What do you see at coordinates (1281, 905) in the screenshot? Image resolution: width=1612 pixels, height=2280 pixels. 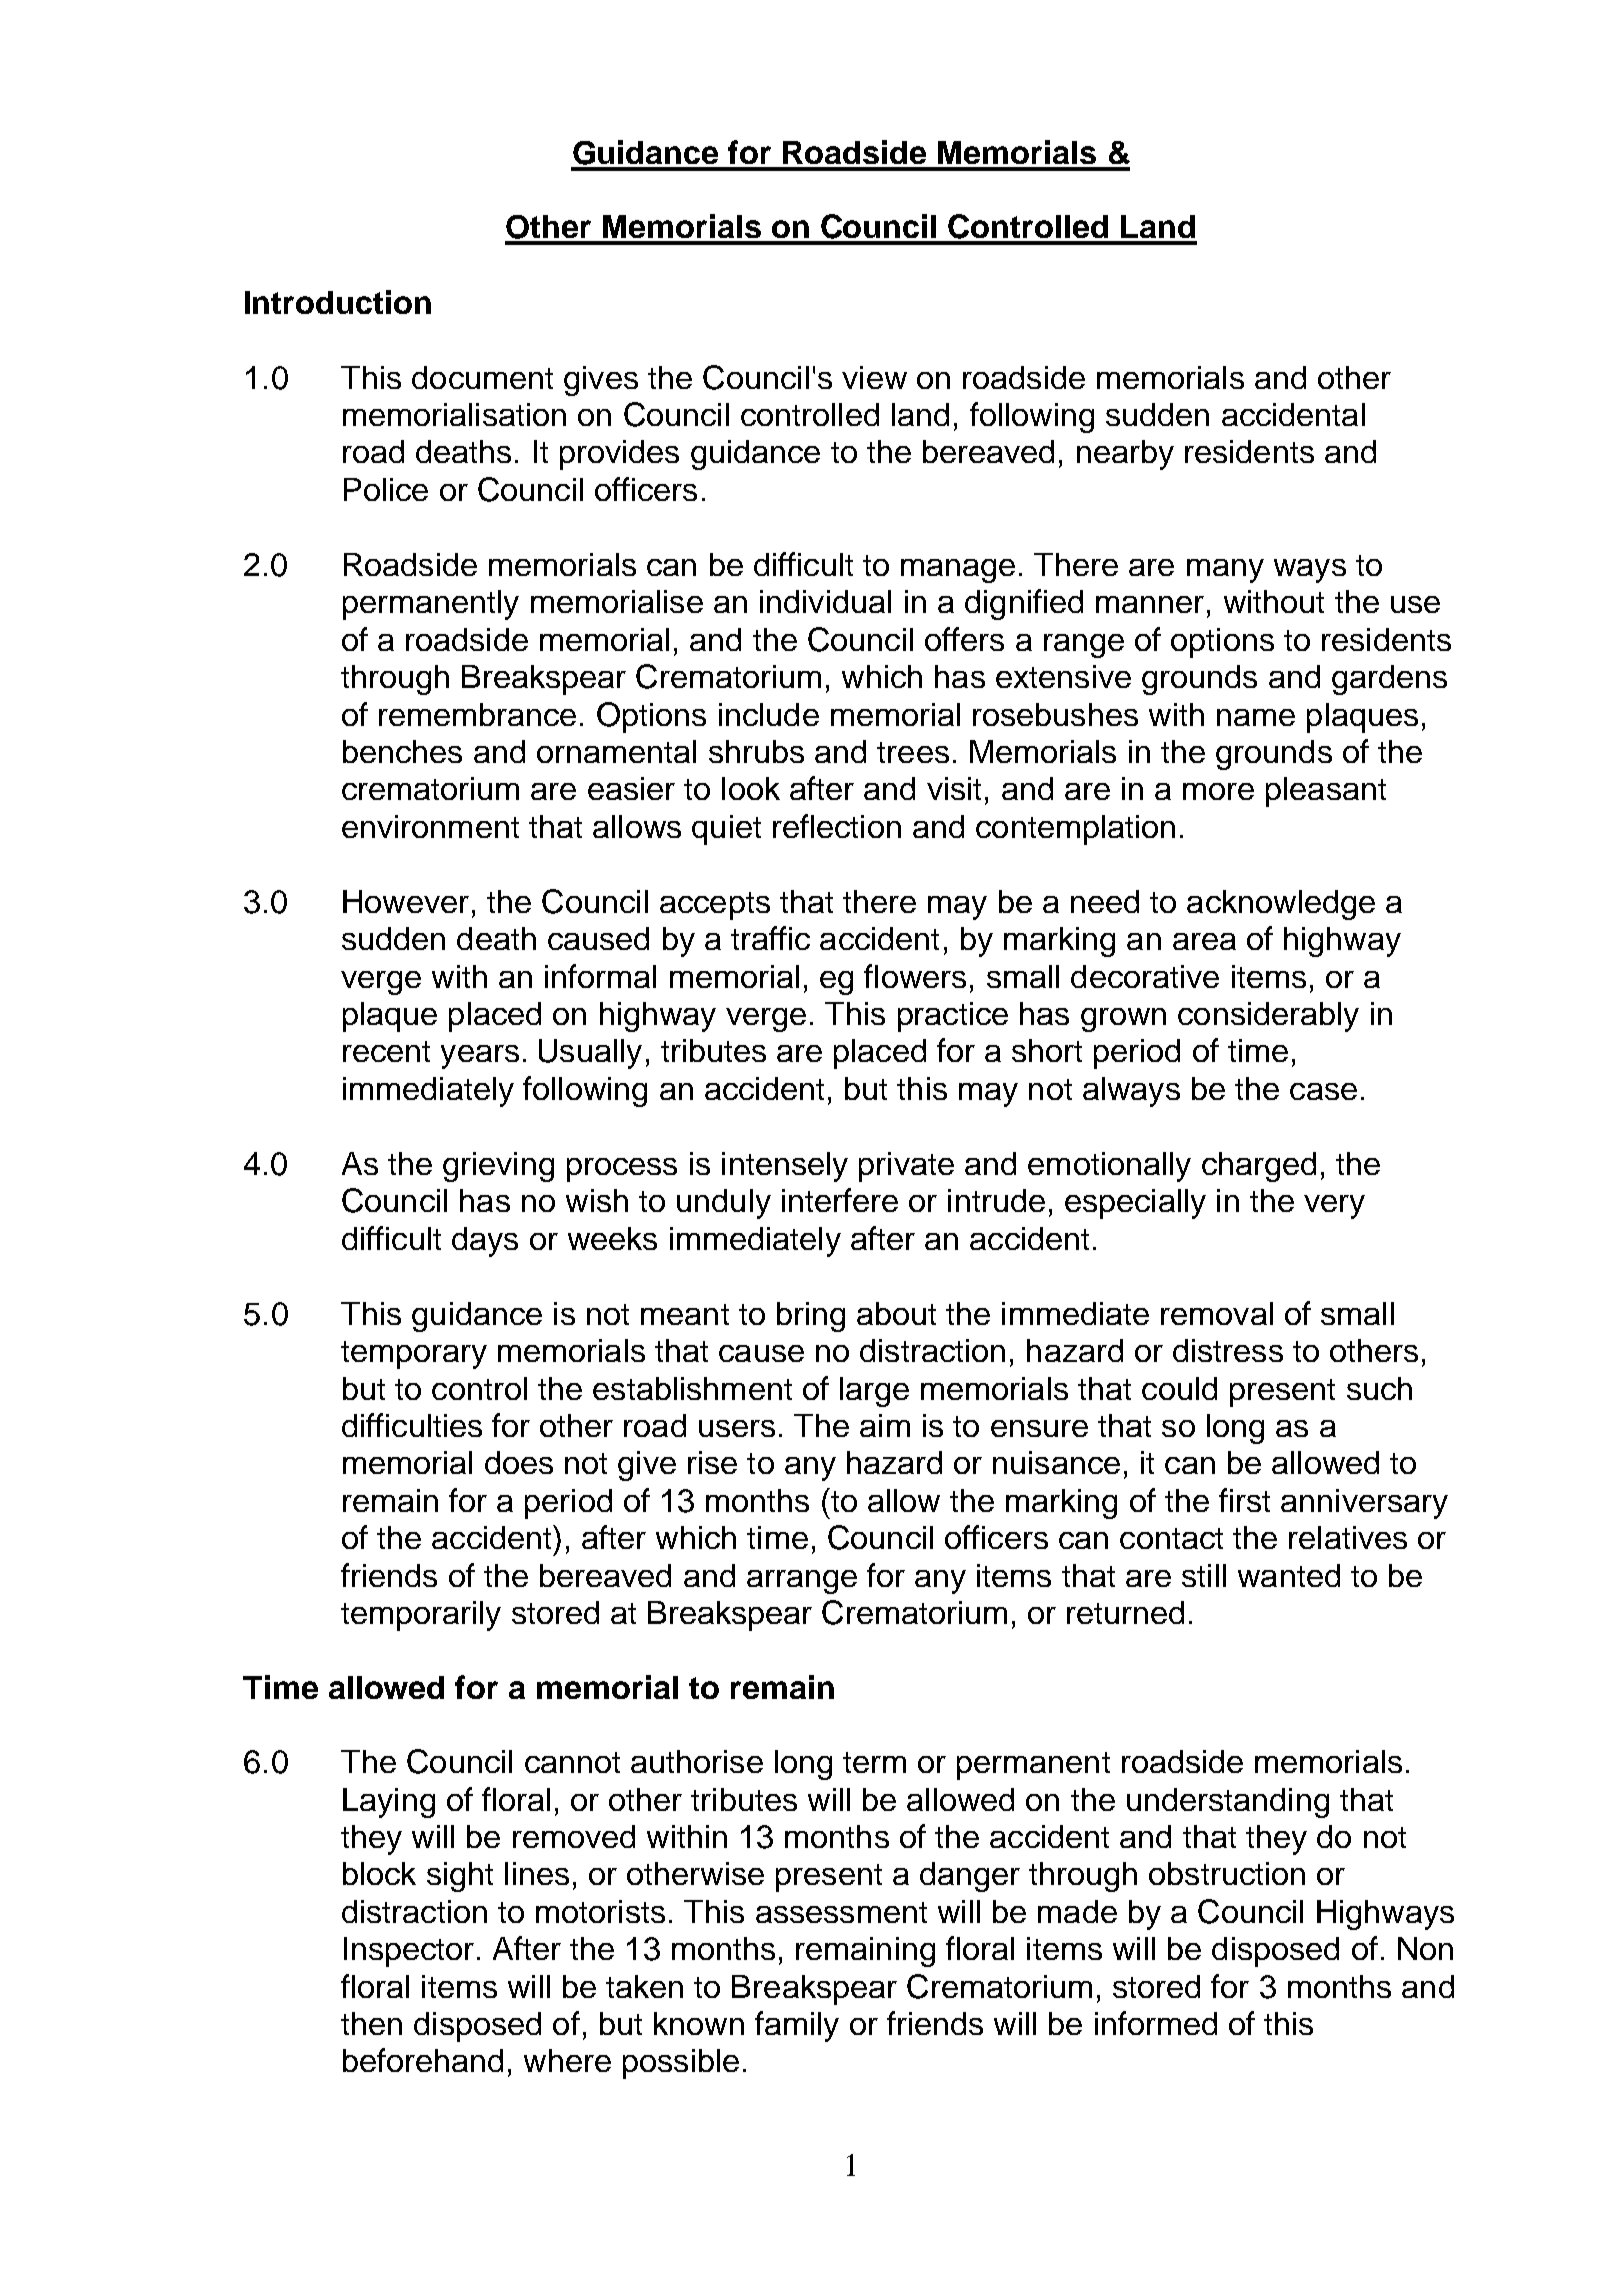 I see `acknowledge` at bounding box center [1281, 905].
